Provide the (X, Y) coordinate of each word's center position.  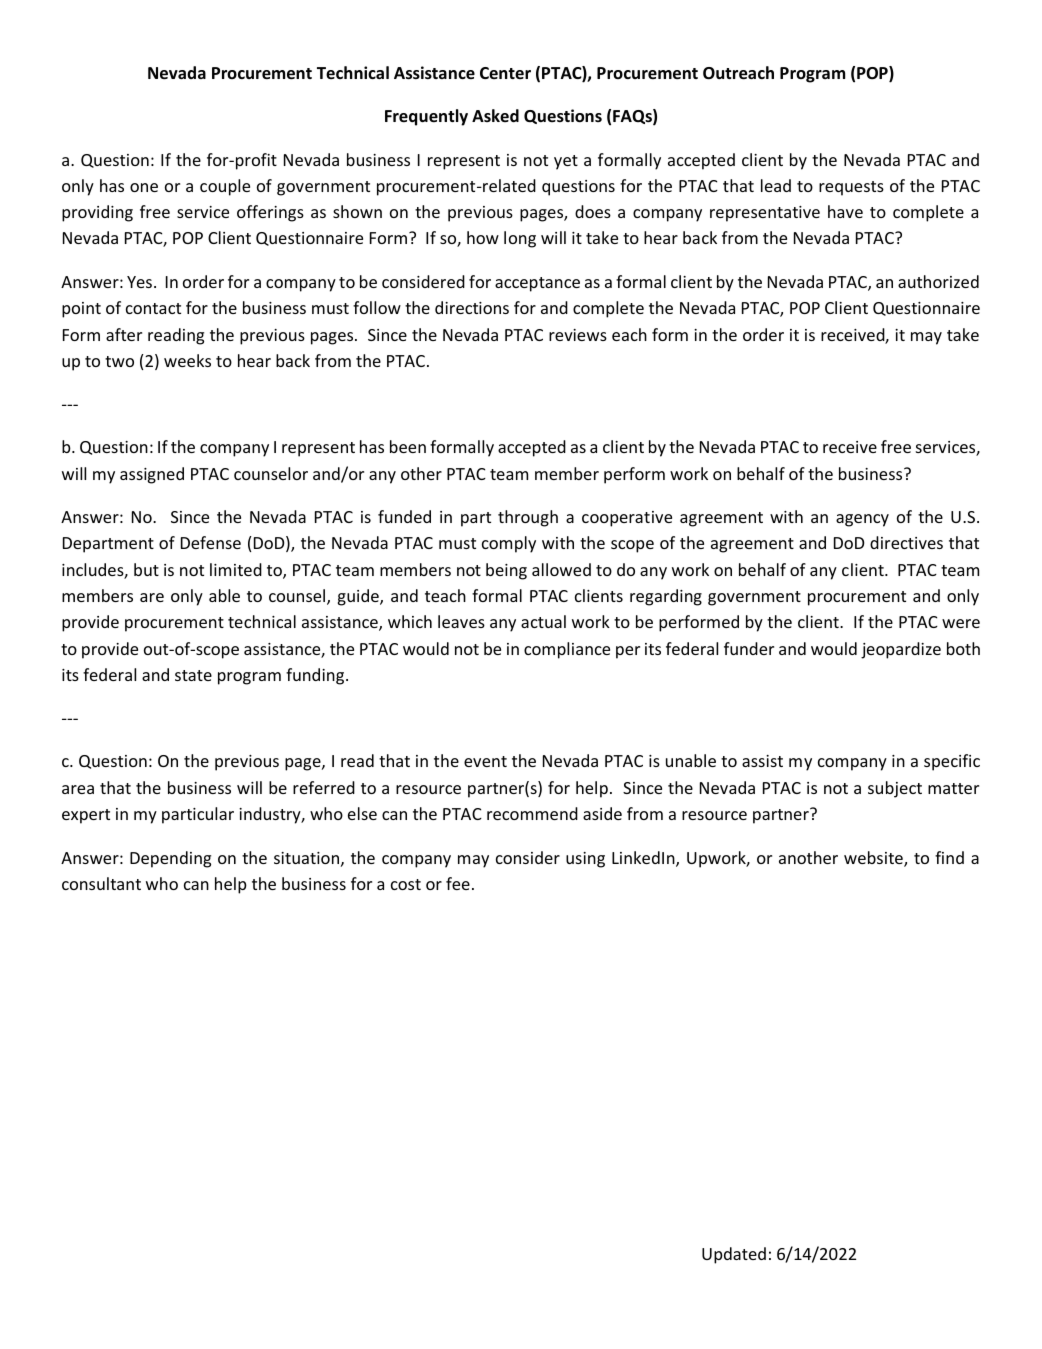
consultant (101, 883)
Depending (170, 859)
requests (851, 188)
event (485, 761)
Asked (495, 116)
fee (458, 883)
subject (895, 789)
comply (509, 544)
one (144, 187)
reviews (578, 335)
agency (862, 520)
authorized (938, 281)
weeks (187, 360)
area (78, 789)
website (874, 859)
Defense (211, 542)
